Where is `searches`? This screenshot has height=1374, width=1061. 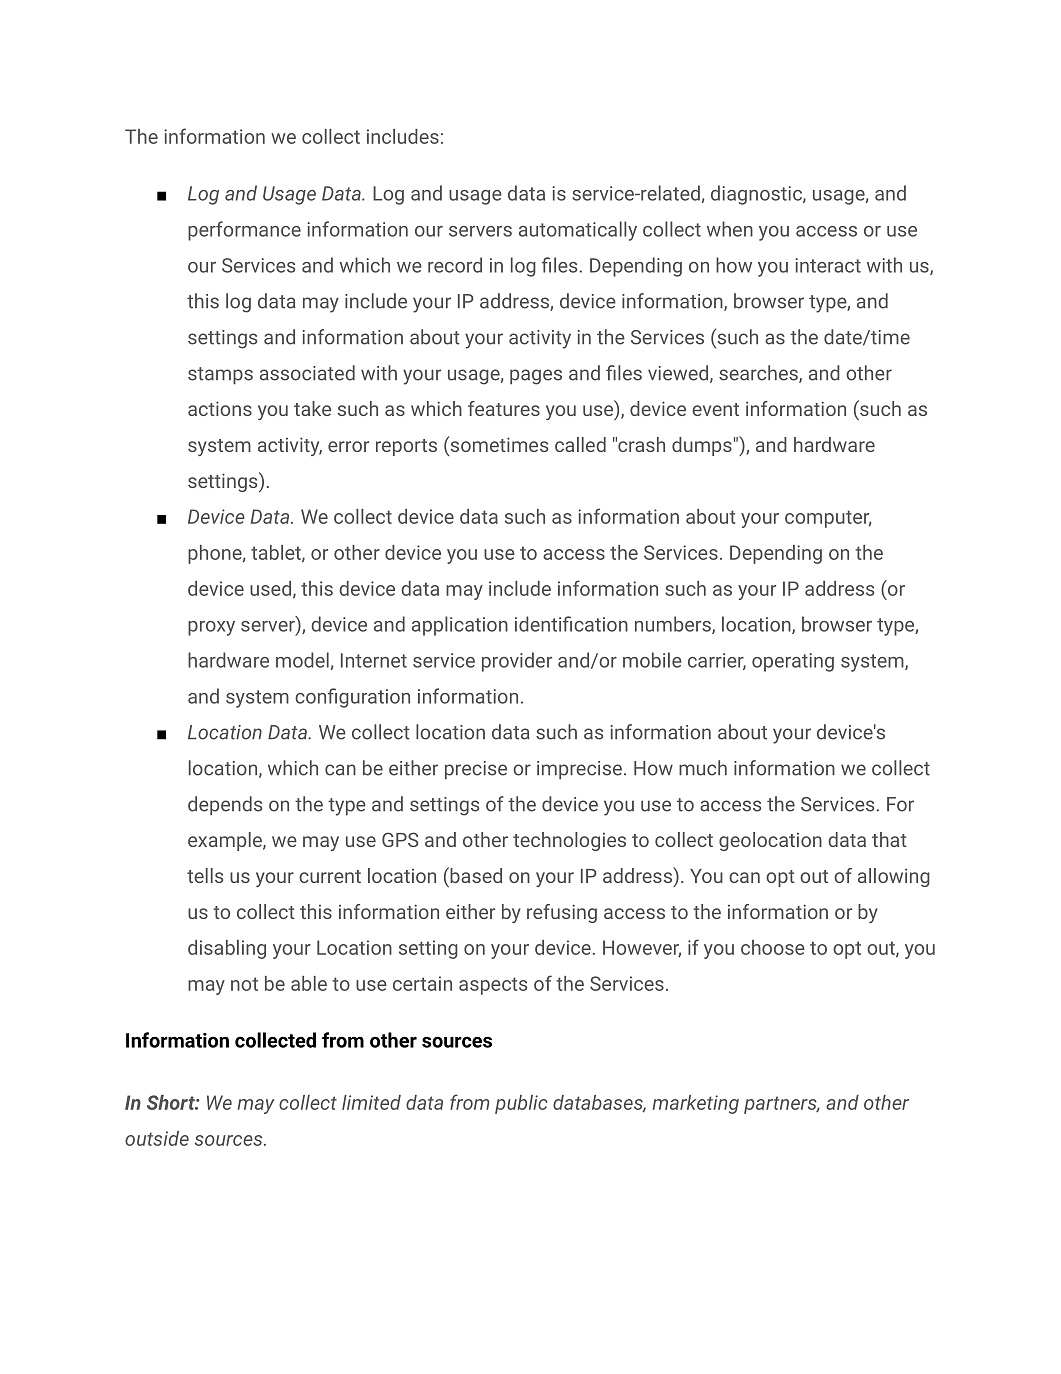 searches is located at coordinates (759, 374).
